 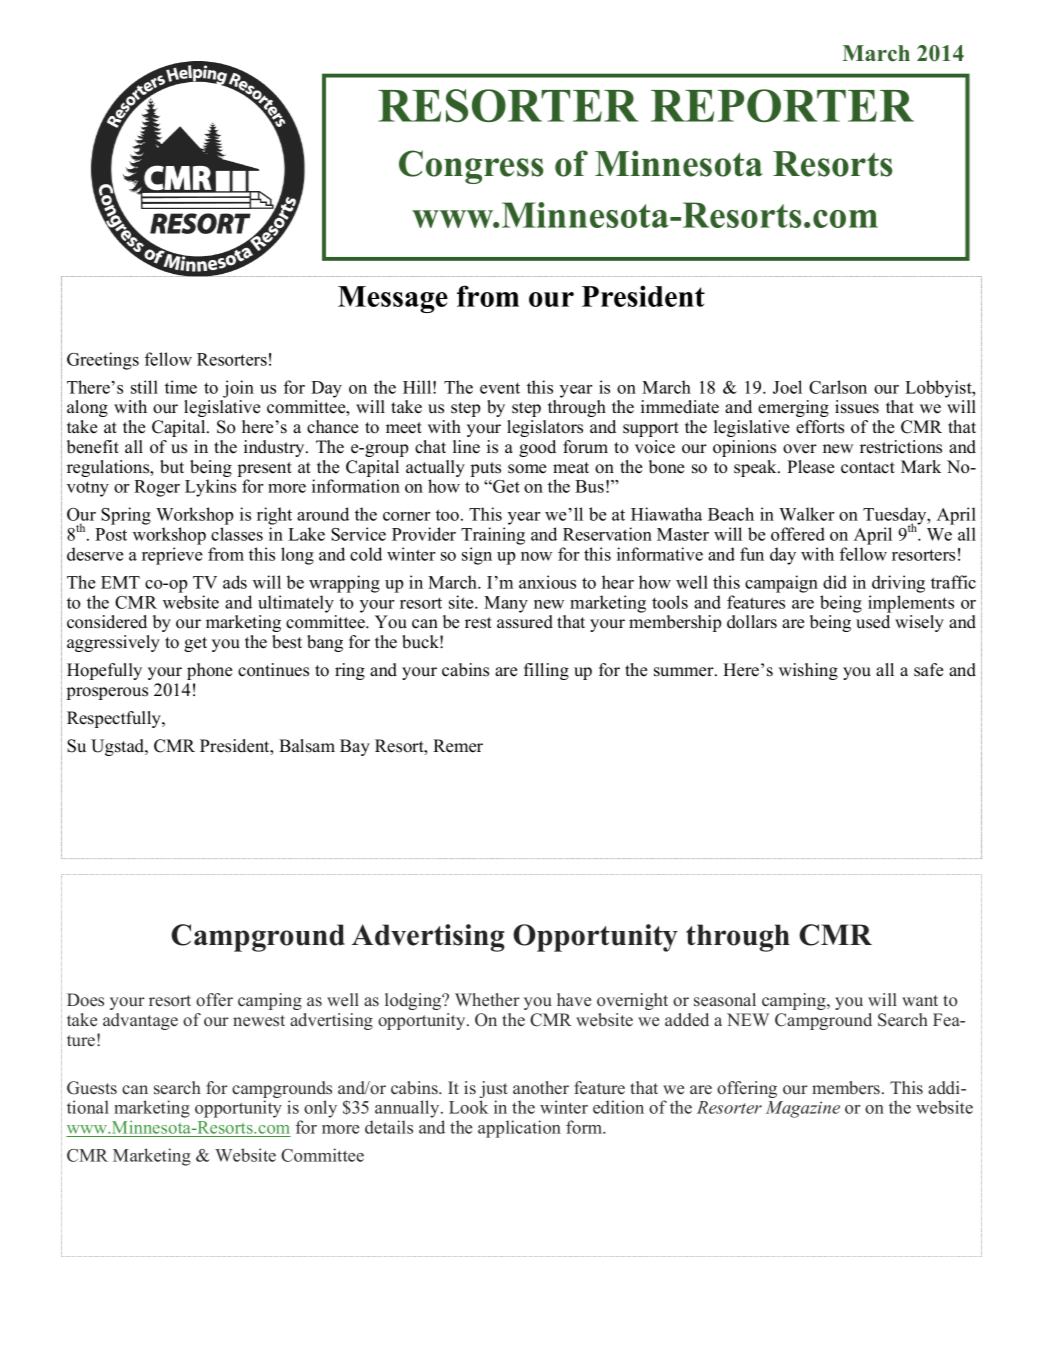 I want to click on ads, so click(x=235, y=582).
